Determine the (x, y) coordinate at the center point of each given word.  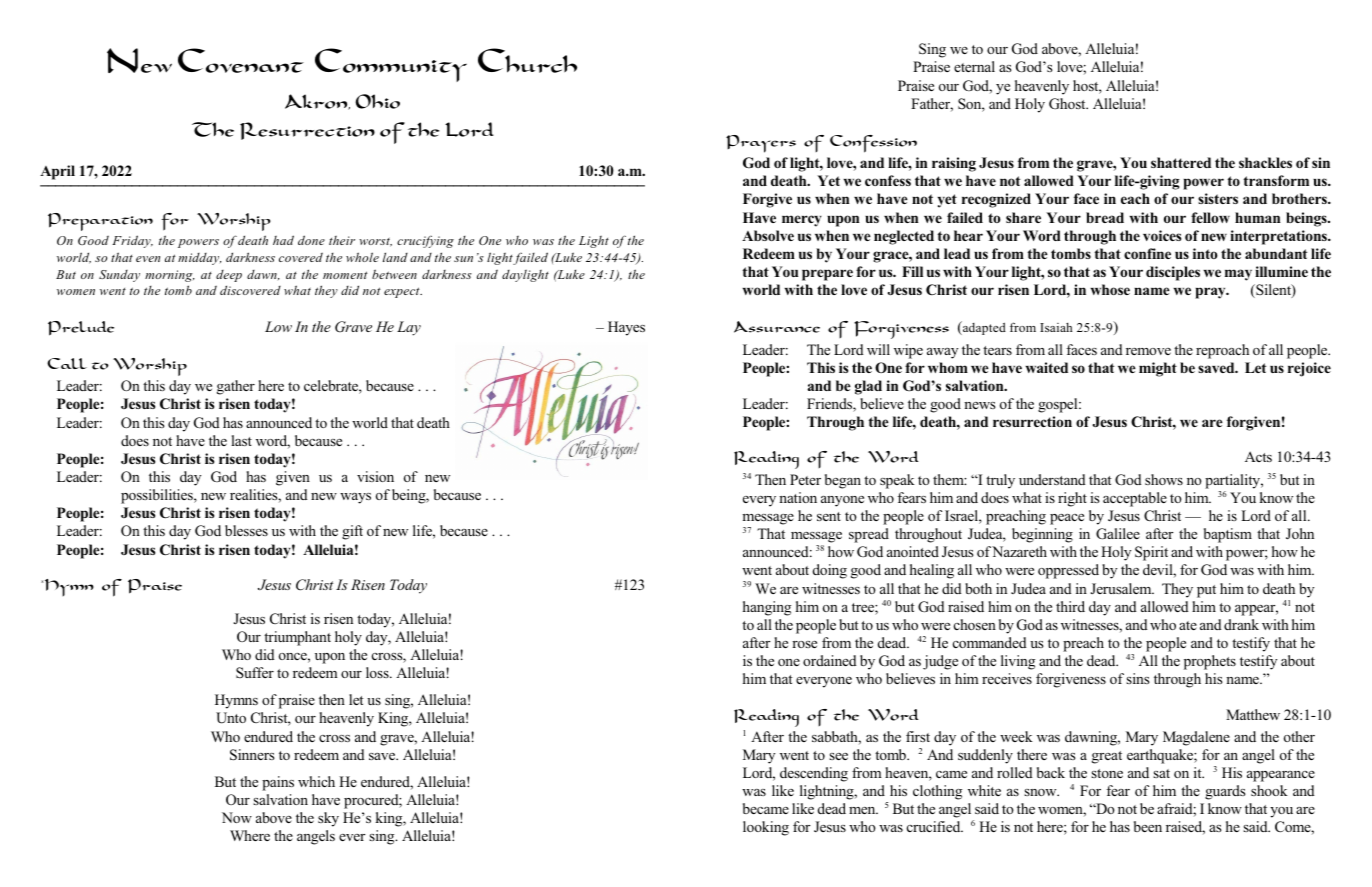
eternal (974, 66)
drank (1241, 624)
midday (200, 259)
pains (278, 783)
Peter (805, 479)
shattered (1181, 162)
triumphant (297, 638)
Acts (1258, 456)
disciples (1173, 273)
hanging (767, 608)
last (241, 440)
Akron (317, 102)
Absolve (768, 235)
